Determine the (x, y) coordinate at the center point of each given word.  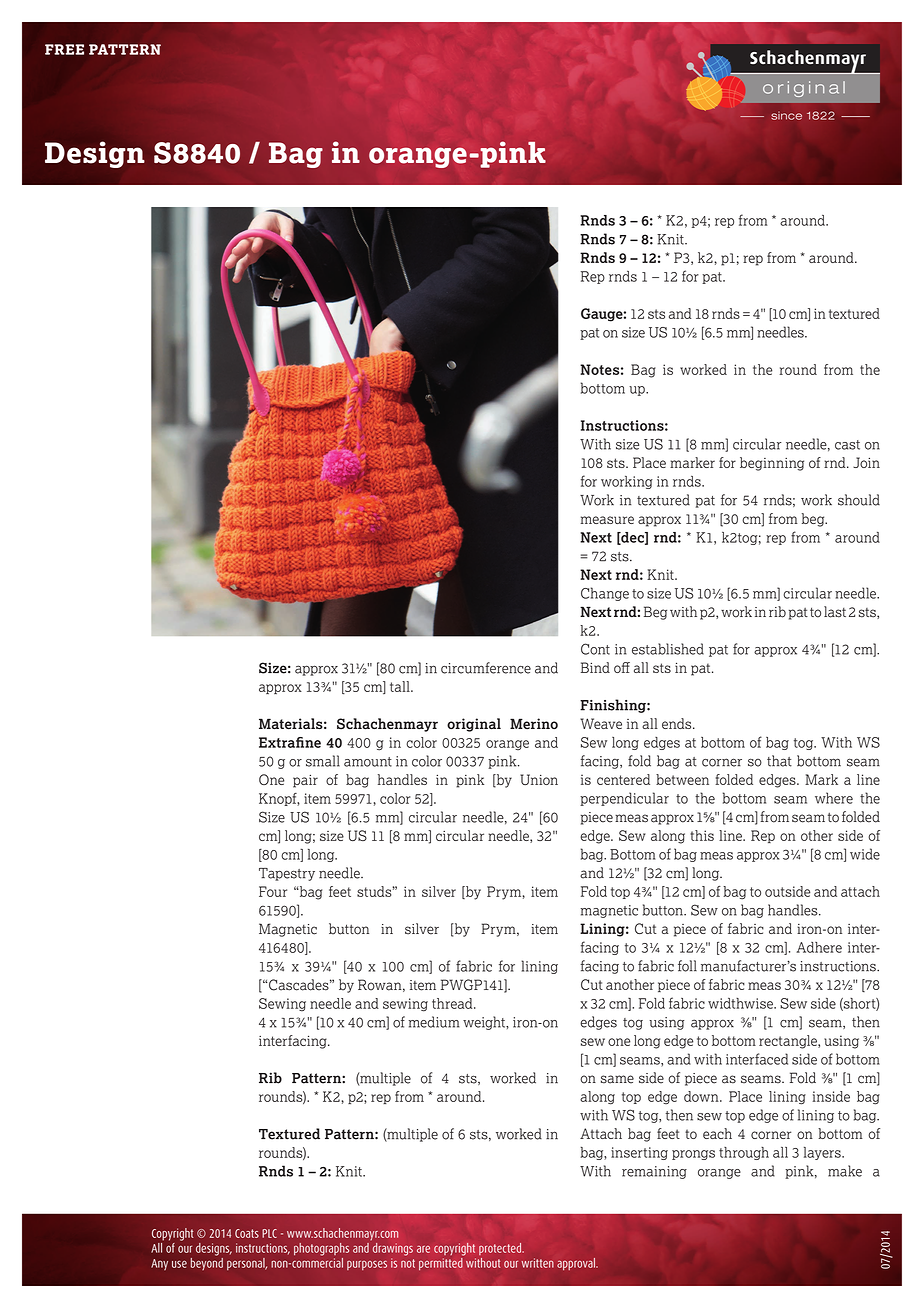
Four (273, 891)
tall (401, 686)
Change (605, 594)
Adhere (819, 947)
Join (866, 462)
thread (453, 1003)
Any (159, 1264)
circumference (486, 668)
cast (847, 445)
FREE (64, 49)
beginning (772, 464)
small (323, 761)
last (835, 612)
